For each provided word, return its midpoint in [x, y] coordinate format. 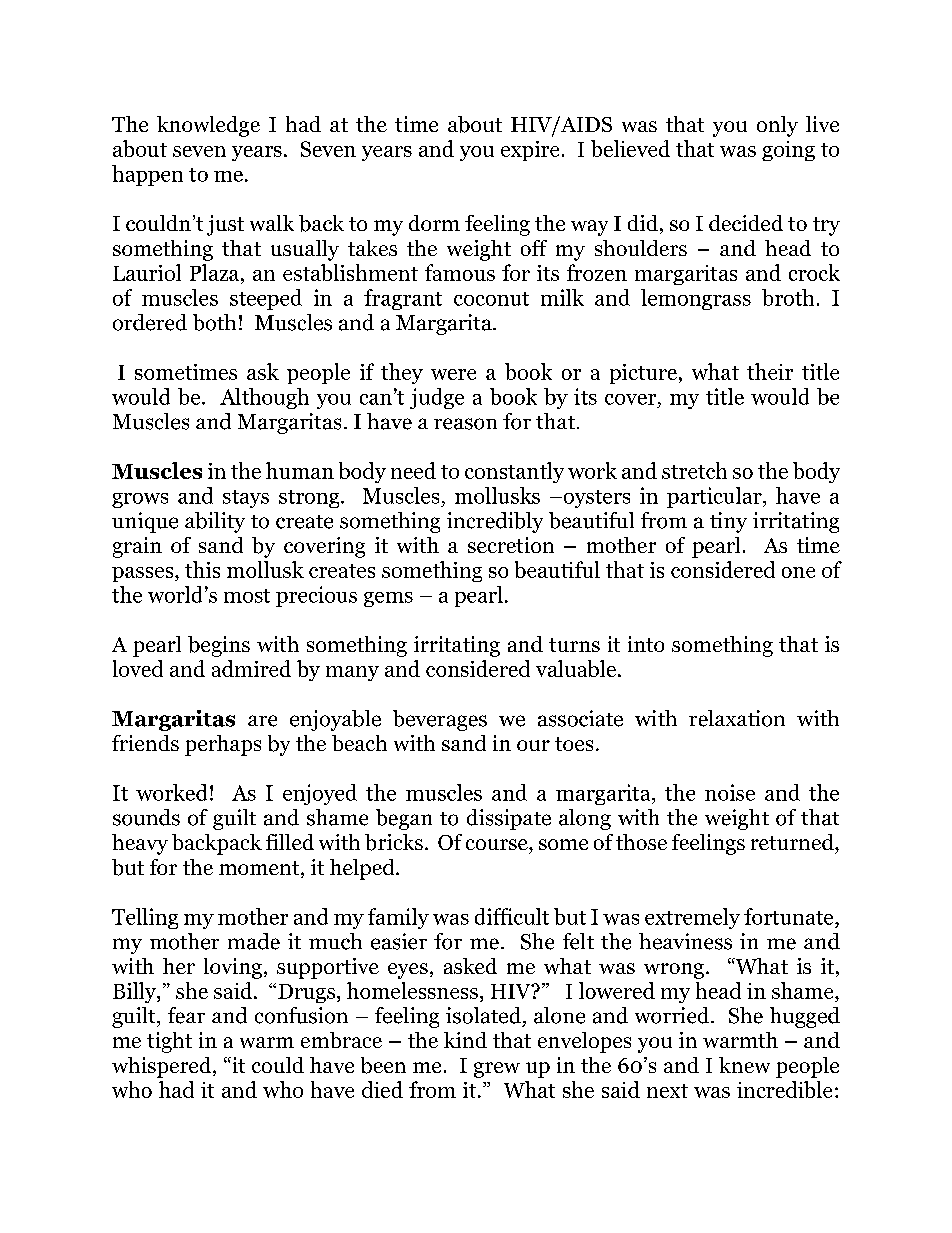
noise [730, 792]
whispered [163, 1067]
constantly [514, 472]
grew [497, 1070]
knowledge [208, 126]
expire [530, 151]
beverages [440, 720]
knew [744, 1065]
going [788, 151]
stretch [694, 470]
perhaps [223, 745]
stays [246, 499]
